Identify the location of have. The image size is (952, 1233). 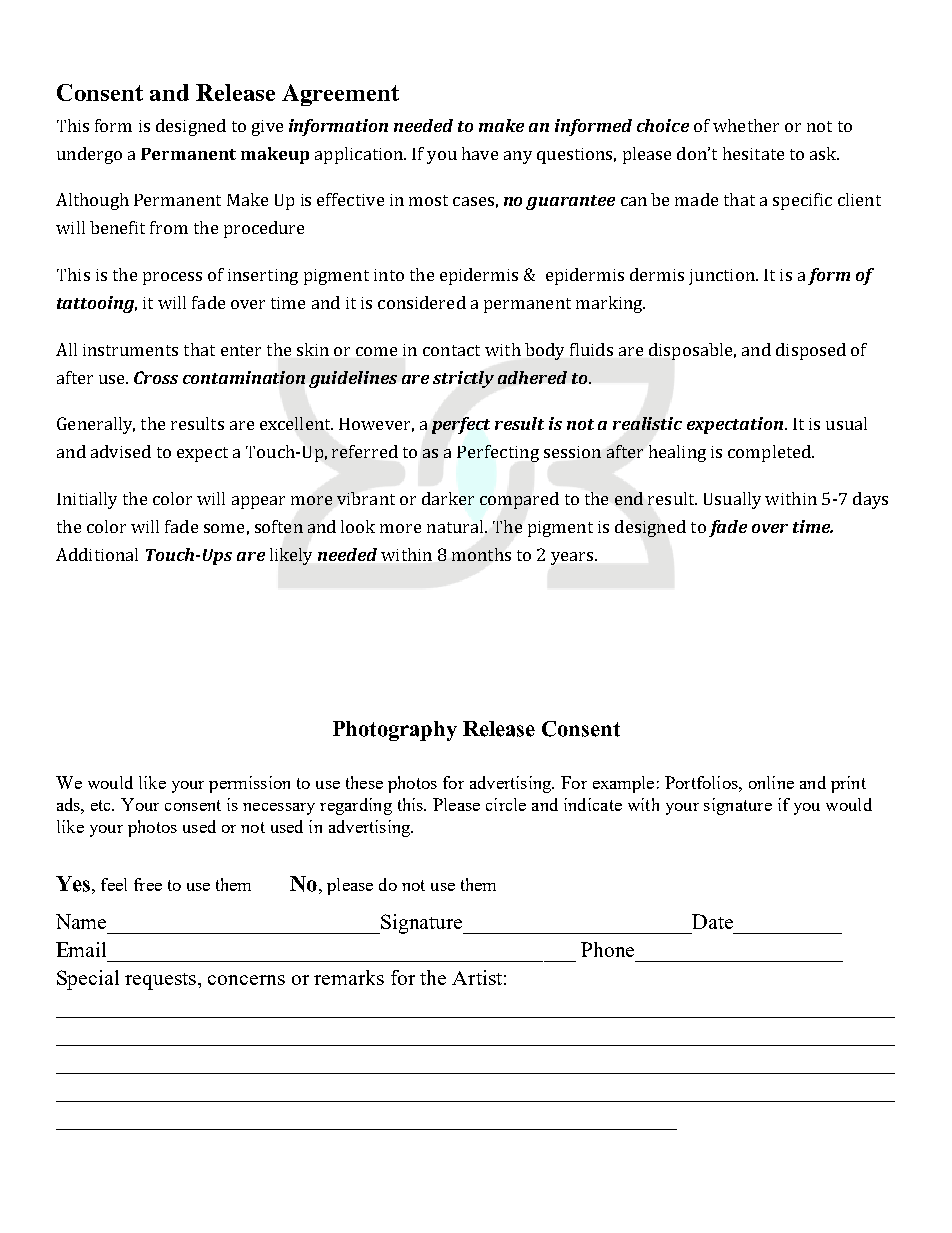
(480, 153).
